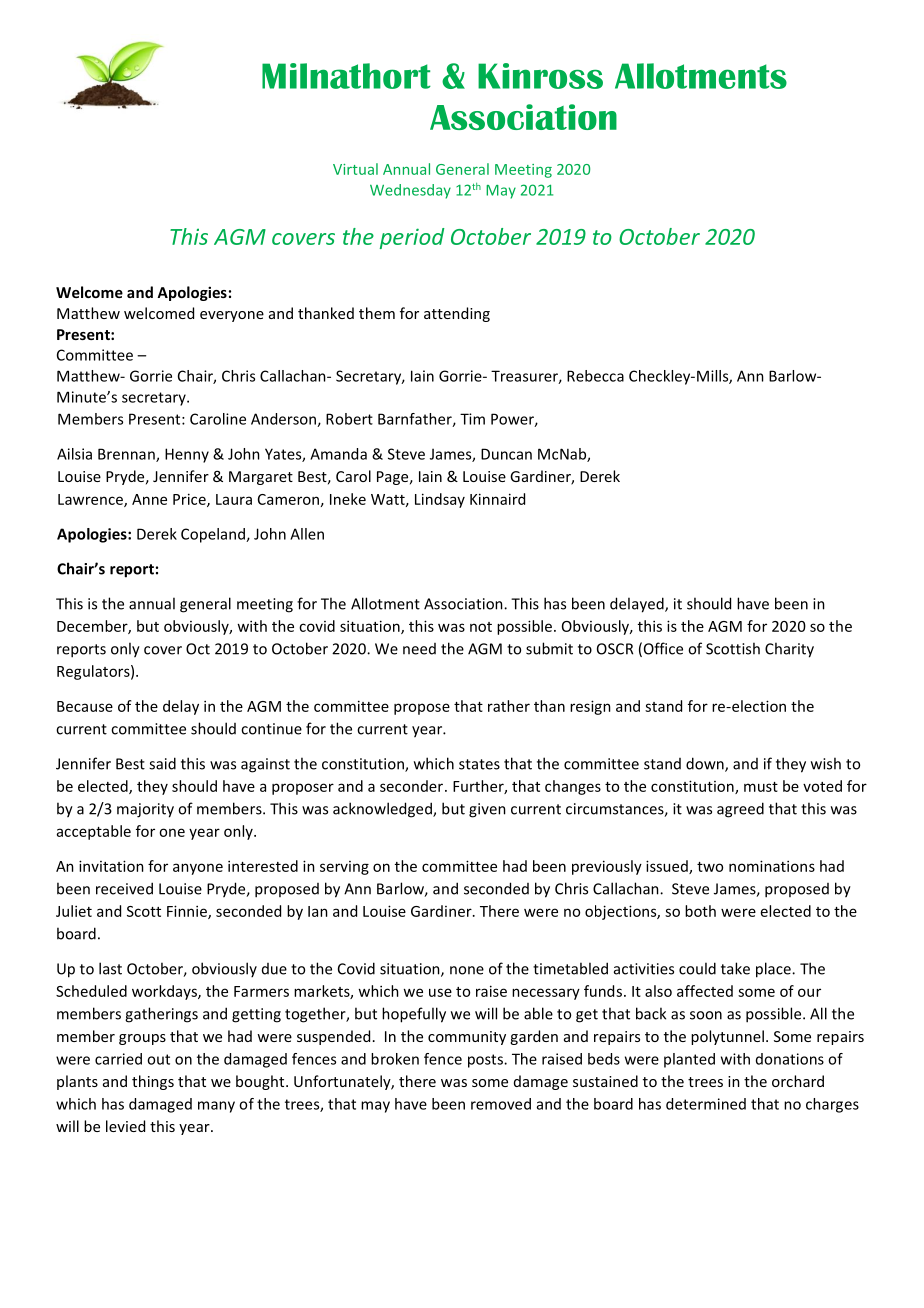 This screenshot has width=924, height=1308. Describe the element at coordinates (187, 455) in the screenshot. I see `Henny` at that location.
